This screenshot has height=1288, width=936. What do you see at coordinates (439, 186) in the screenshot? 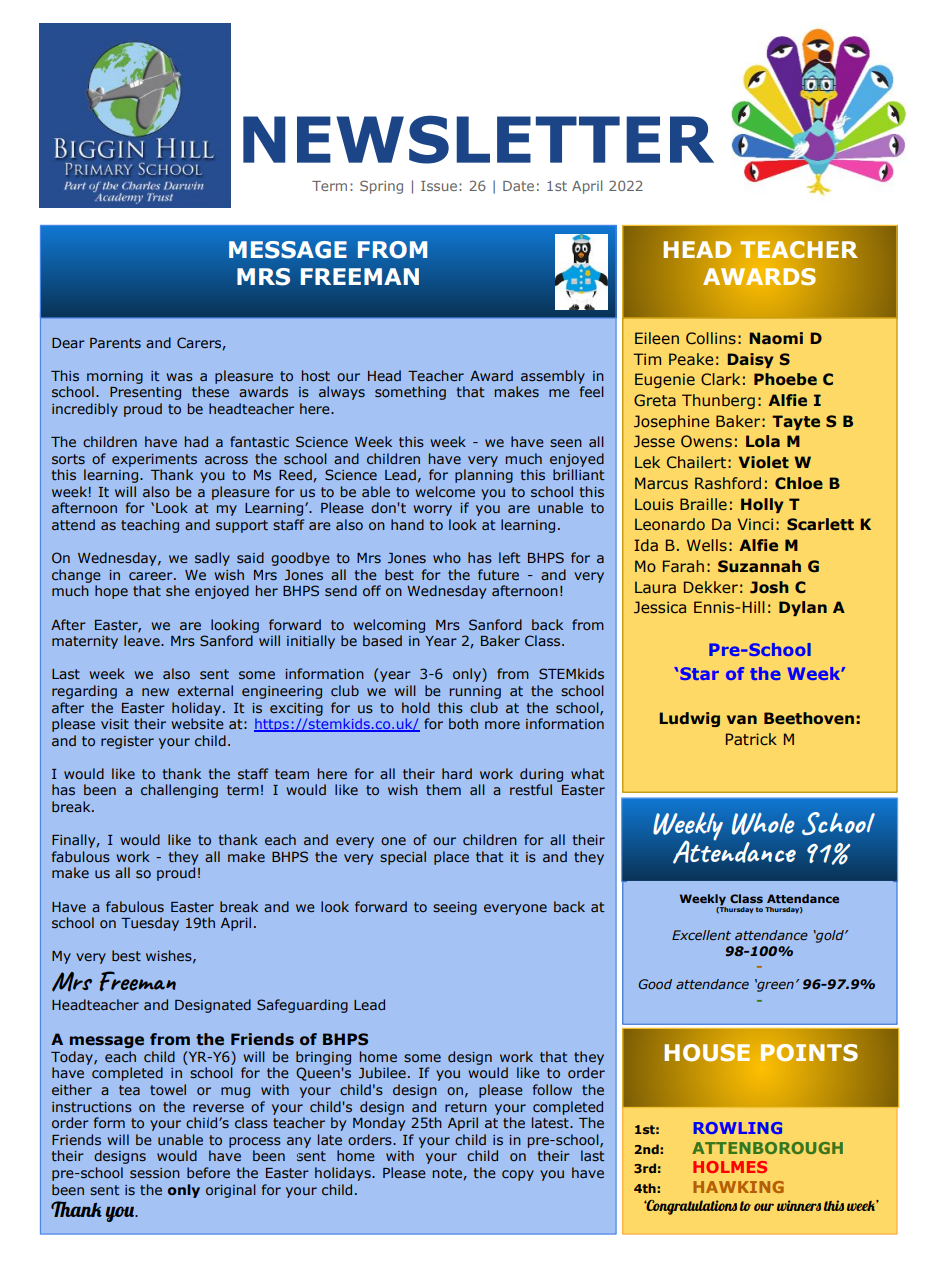
I see `Issue` at bounding box center [439, 186].
